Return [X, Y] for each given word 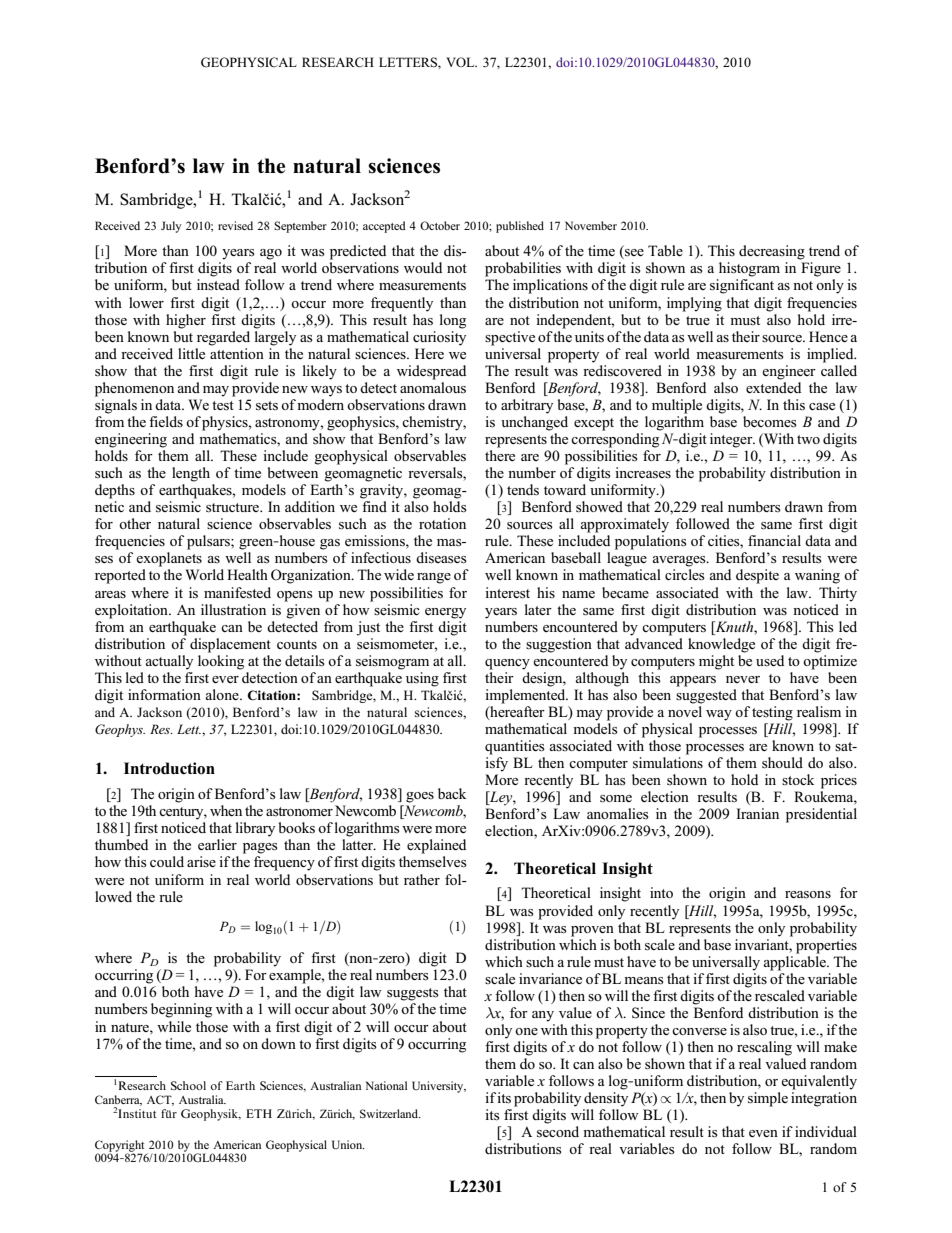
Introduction [169, 768]
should [782, 763]
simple [768, 1099]
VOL [461, 62]
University [439, 1087]
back [452, 793]
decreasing [772, 252]
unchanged [534, 423]
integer [732, 440]
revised [235, 225]
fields [166, 421]
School [188, 1085]
